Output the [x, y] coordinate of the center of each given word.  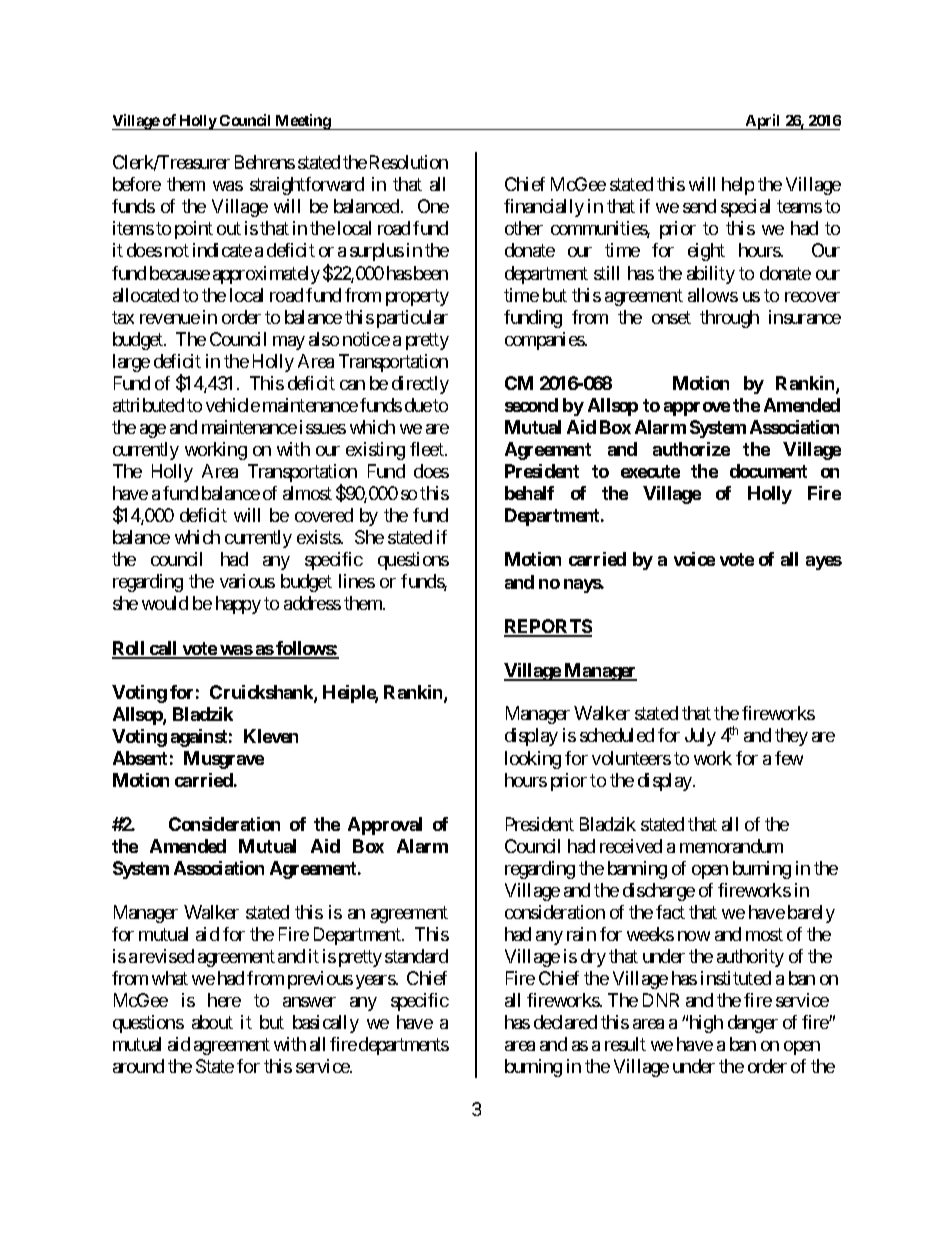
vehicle [233, 405]
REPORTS [548, 627]
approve [697, 409]
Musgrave [224, 760]
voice [694, 559]
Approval [385, 826]
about [212, 1022]
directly [420, 385]
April [763, 122]
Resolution [409, 162]
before [137, 184]
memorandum [731, 846]
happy [238, 605]
